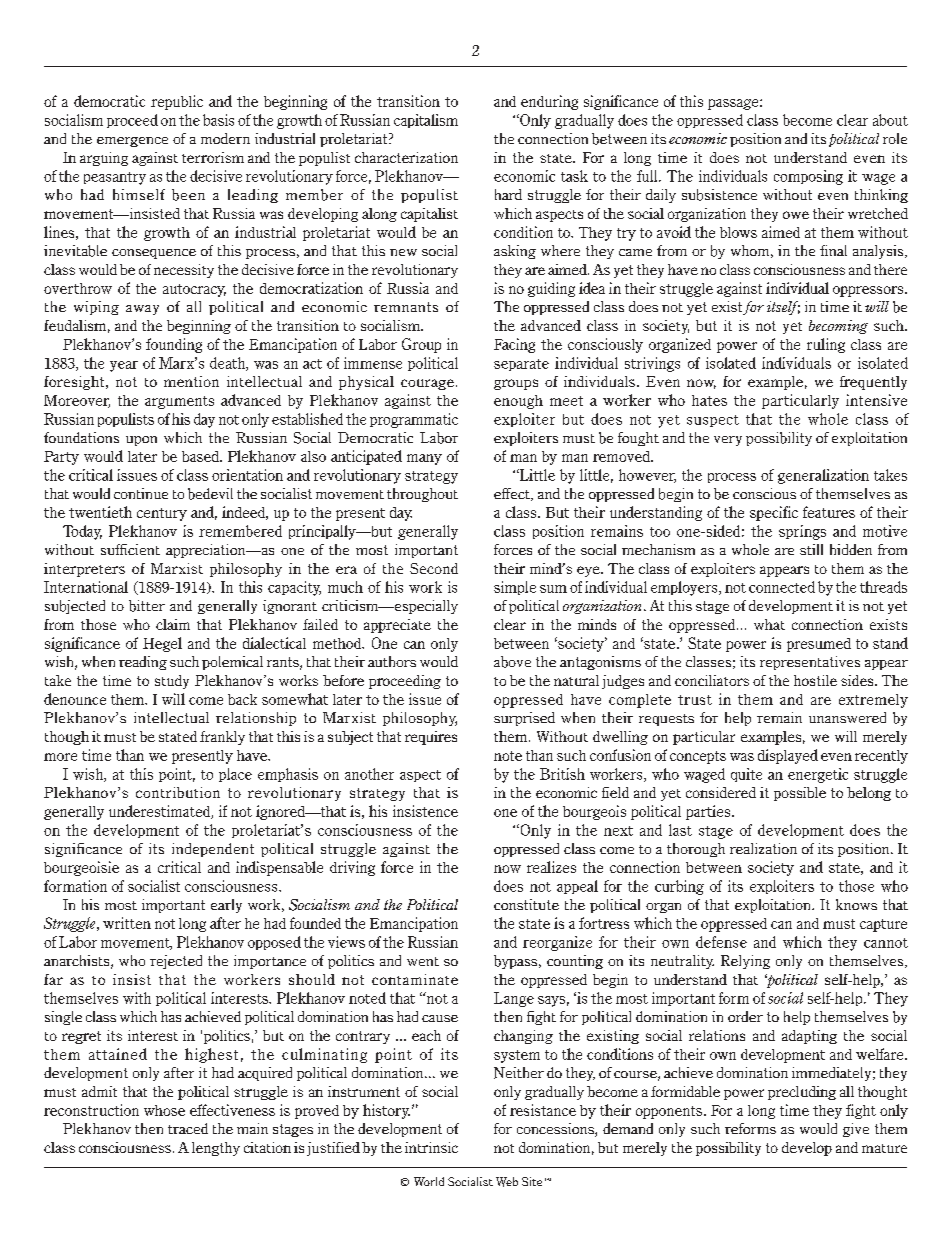  Describe the element at coordinates (174, 345) in the page. I see `founding` at that location.
